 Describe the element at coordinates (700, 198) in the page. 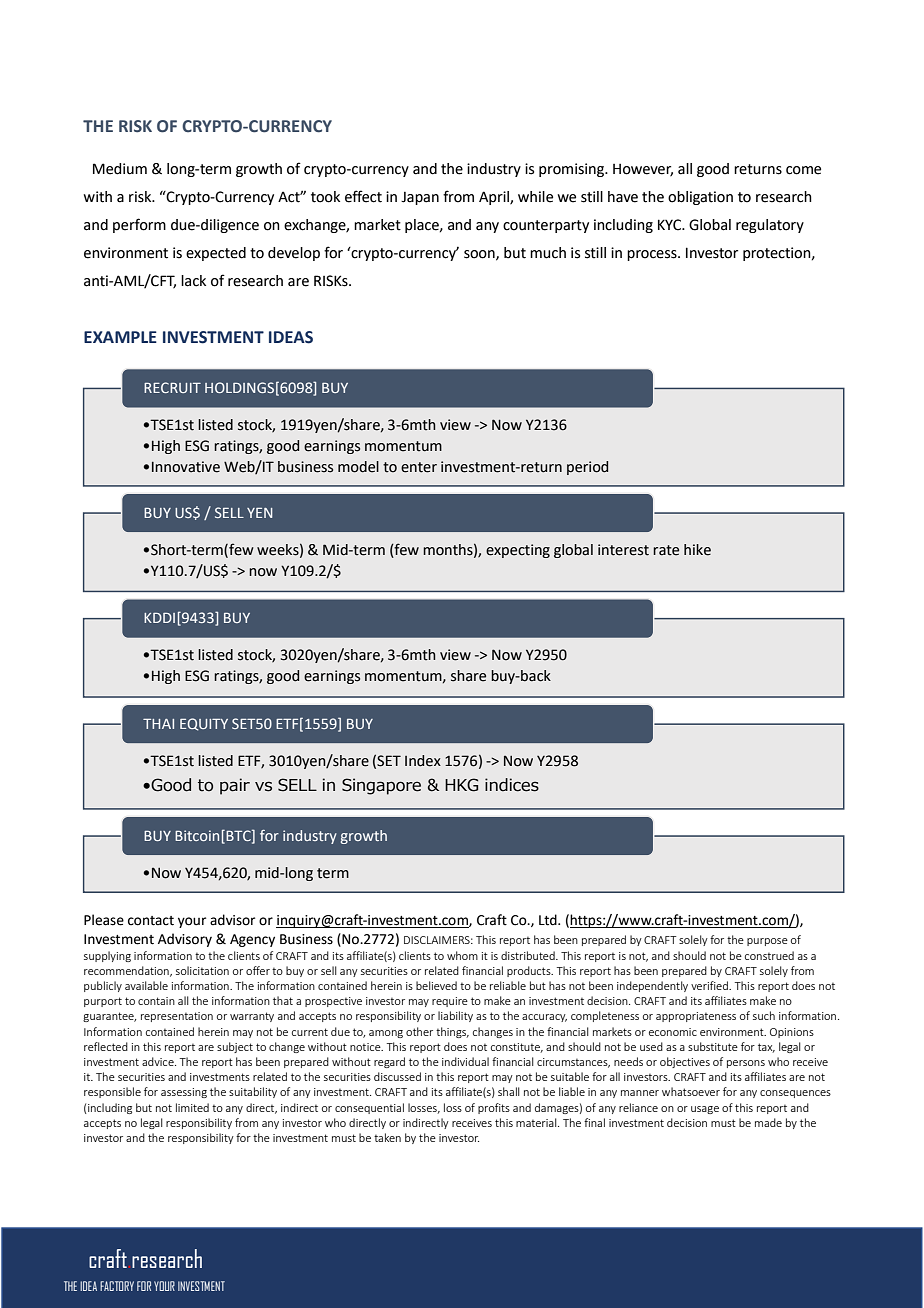

I see `obligation` at that location.
